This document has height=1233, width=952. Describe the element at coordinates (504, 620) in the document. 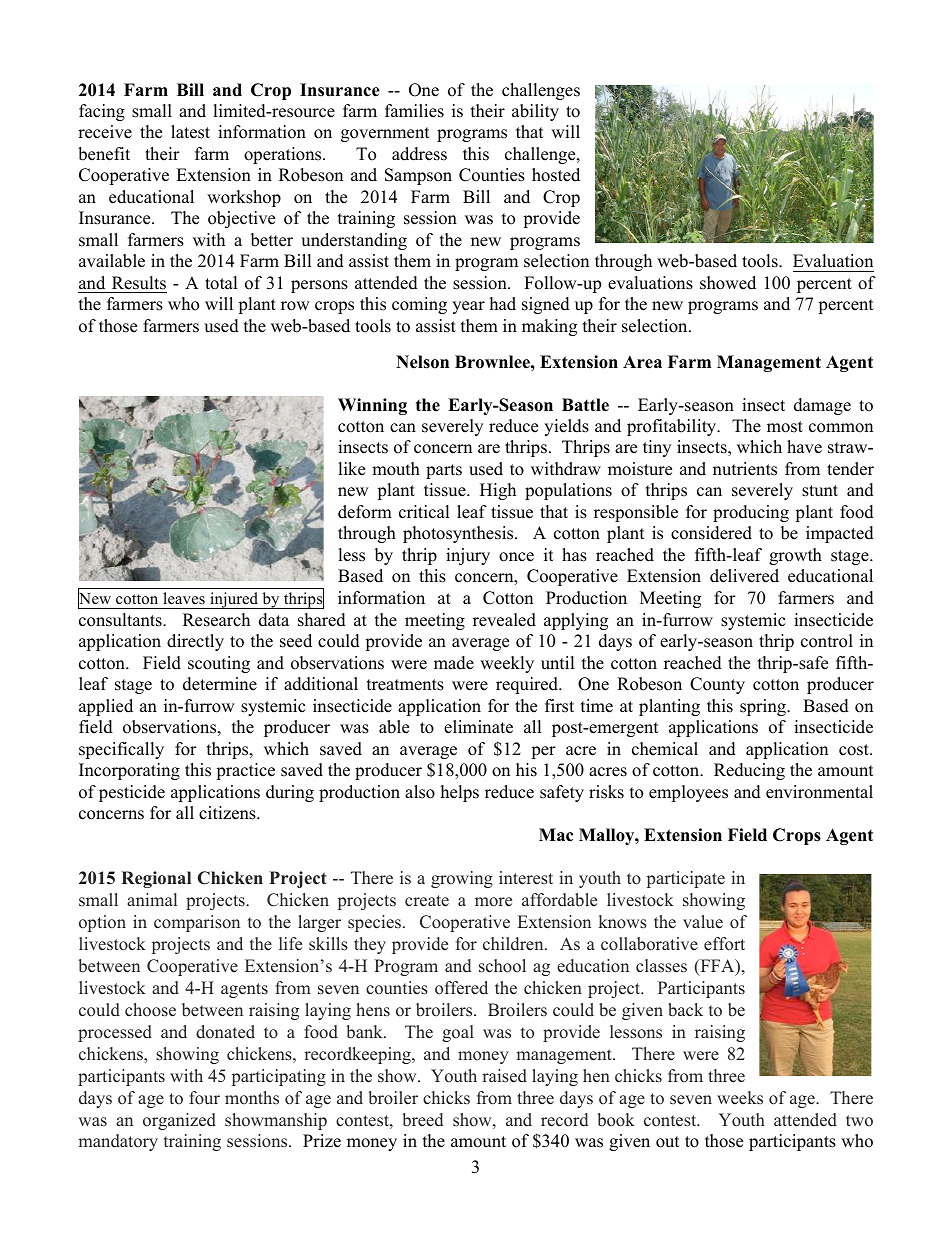

I see `revealed` at that location.
